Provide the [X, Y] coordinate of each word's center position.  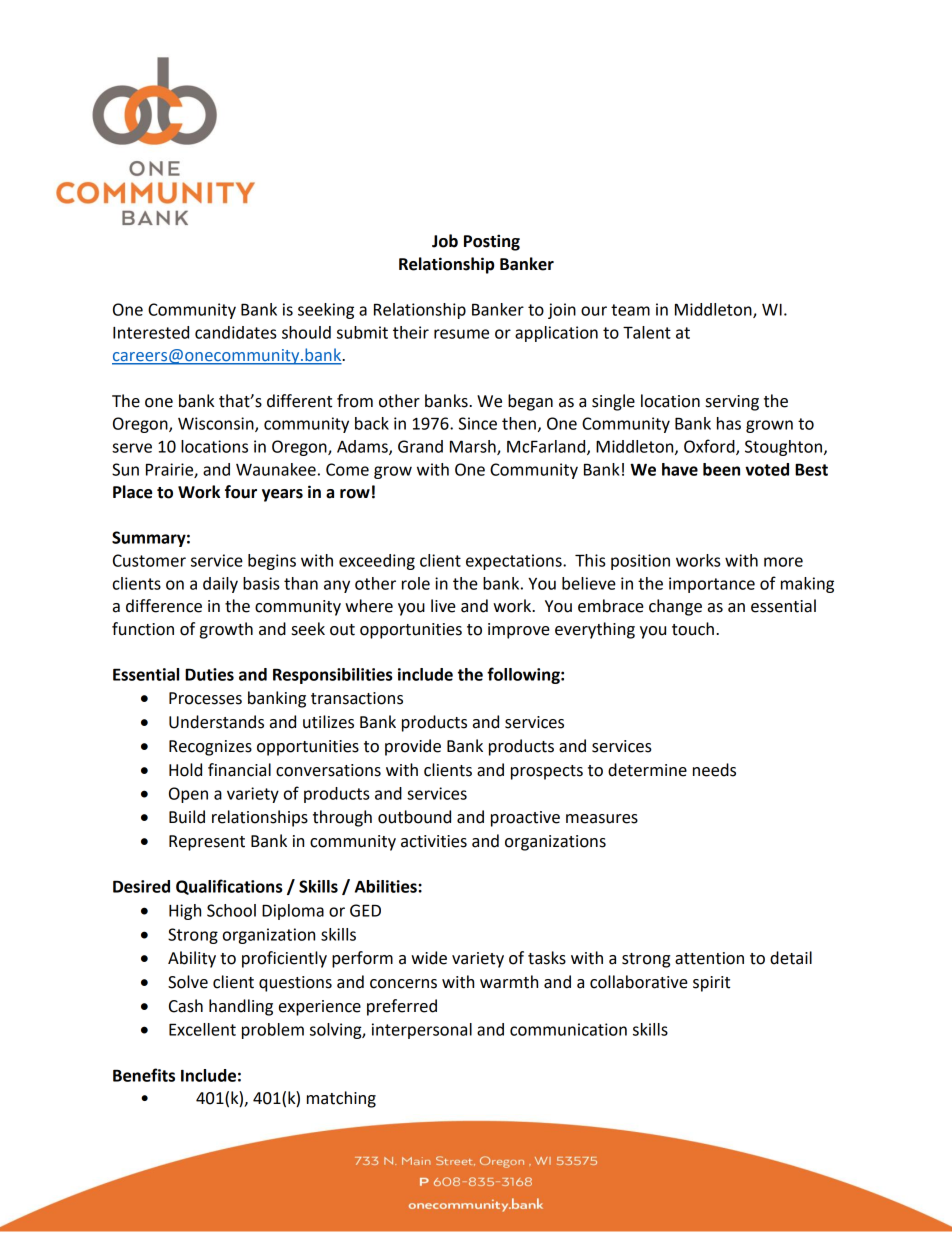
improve [519, 631]
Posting [492, 242]
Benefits [144, 1075]
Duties [209, 674]
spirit [711, 984]
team [630, 310]
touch [693, 629]
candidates [235, 332]
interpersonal [422, 1031]
